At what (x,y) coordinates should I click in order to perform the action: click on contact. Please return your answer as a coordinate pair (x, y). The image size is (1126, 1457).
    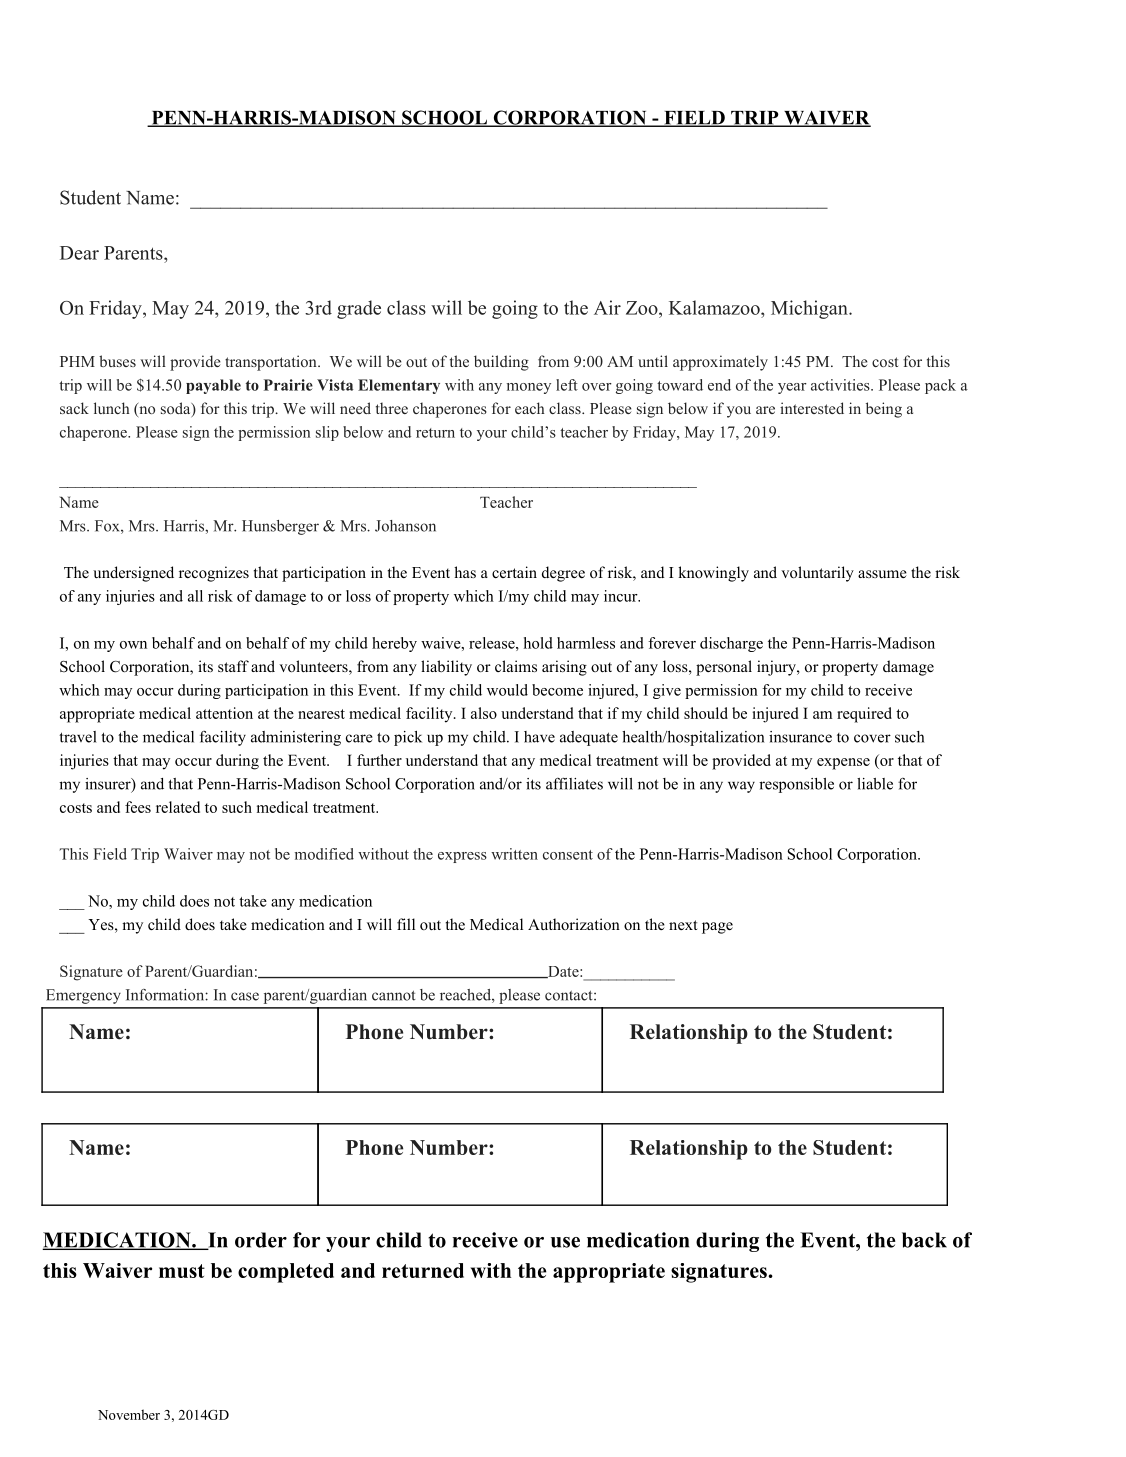
    Looking at the image, I should click on (570, 995).
